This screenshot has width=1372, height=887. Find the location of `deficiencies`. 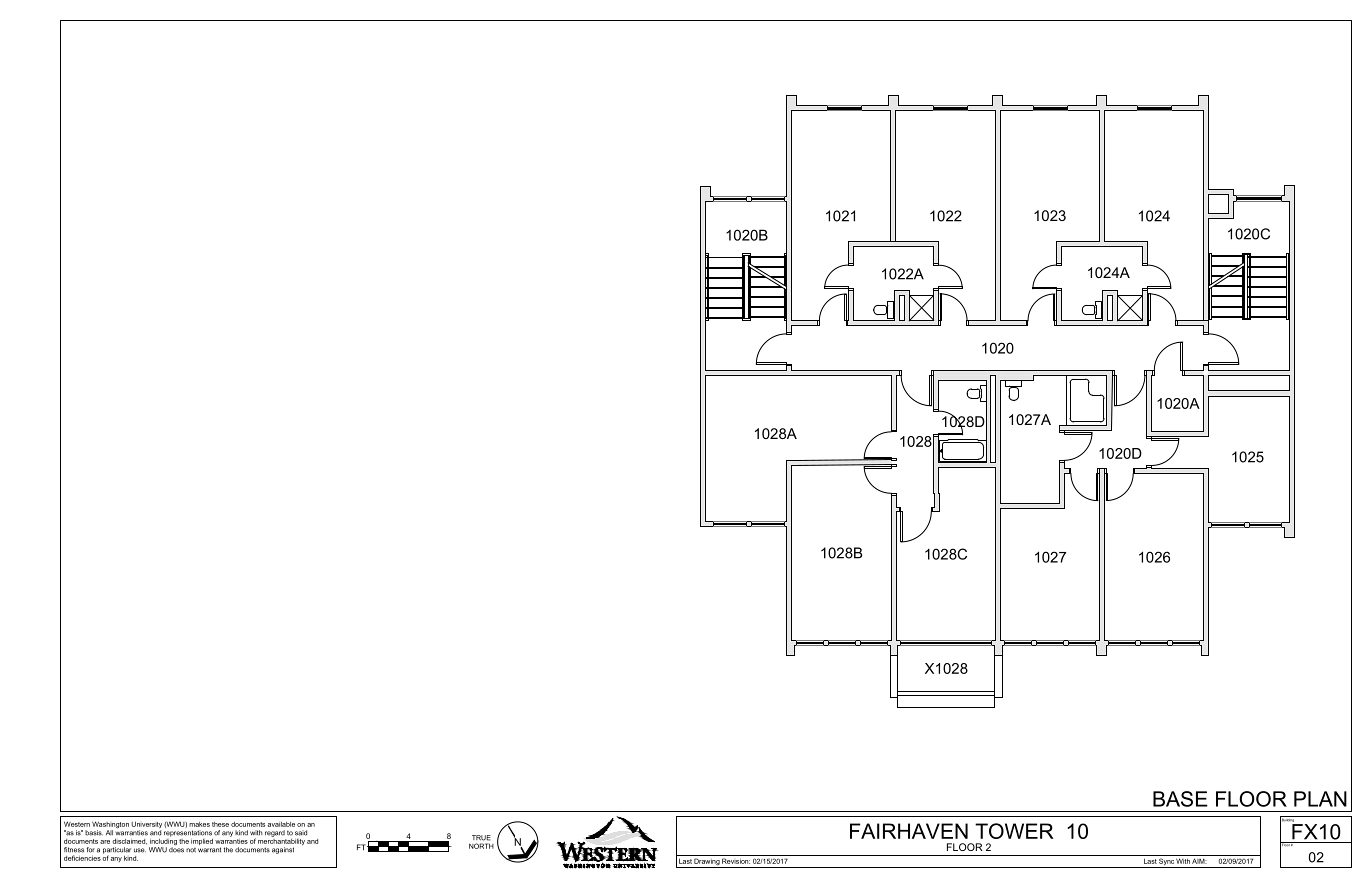

deficiencies is located at coordinates (82, 858).
